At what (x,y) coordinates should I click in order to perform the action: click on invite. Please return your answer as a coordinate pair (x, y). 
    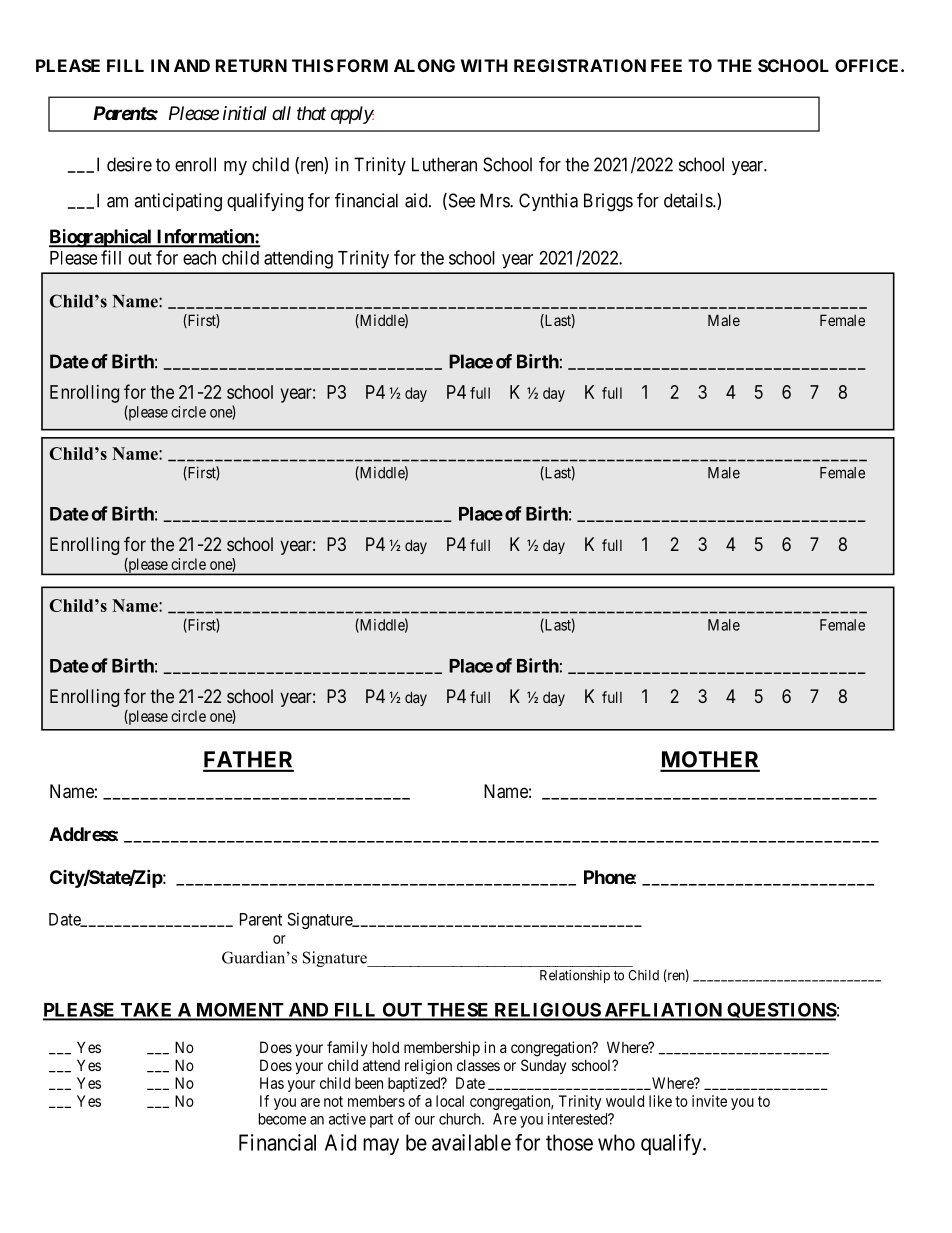
    Looking at the image, I should click on (709, 1101).
